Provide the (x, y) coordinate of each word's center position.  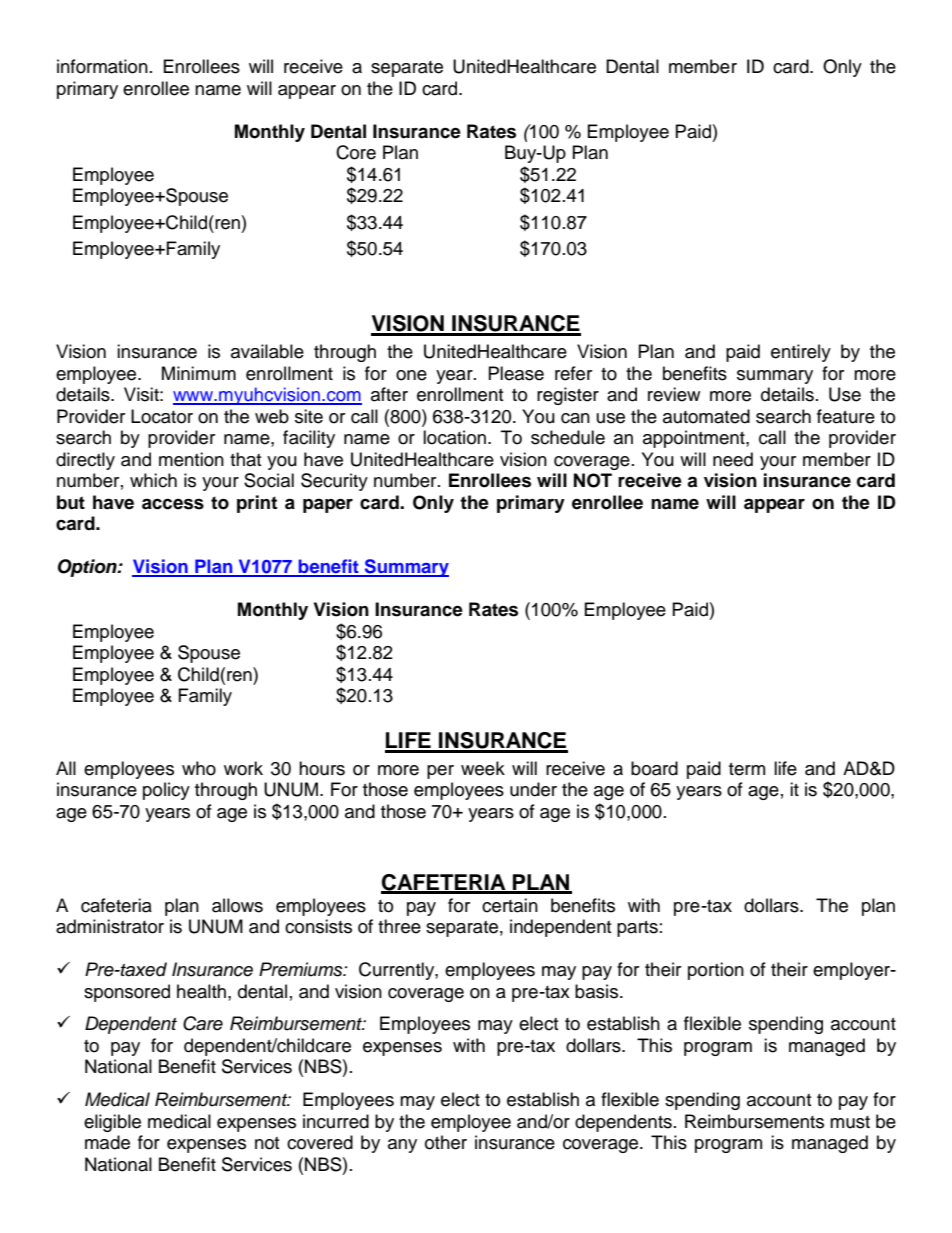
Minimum (199, 373)
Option (88, 568)
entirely (801, 353)
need (733, 459)
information (102, 66)
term (747, 769)
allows (237, 905)
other (446, 1142)
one (411, 375)
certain (510, 905)
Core (356, 152)
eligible (112, 1123)
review (674, 394)
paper (328, 505)
